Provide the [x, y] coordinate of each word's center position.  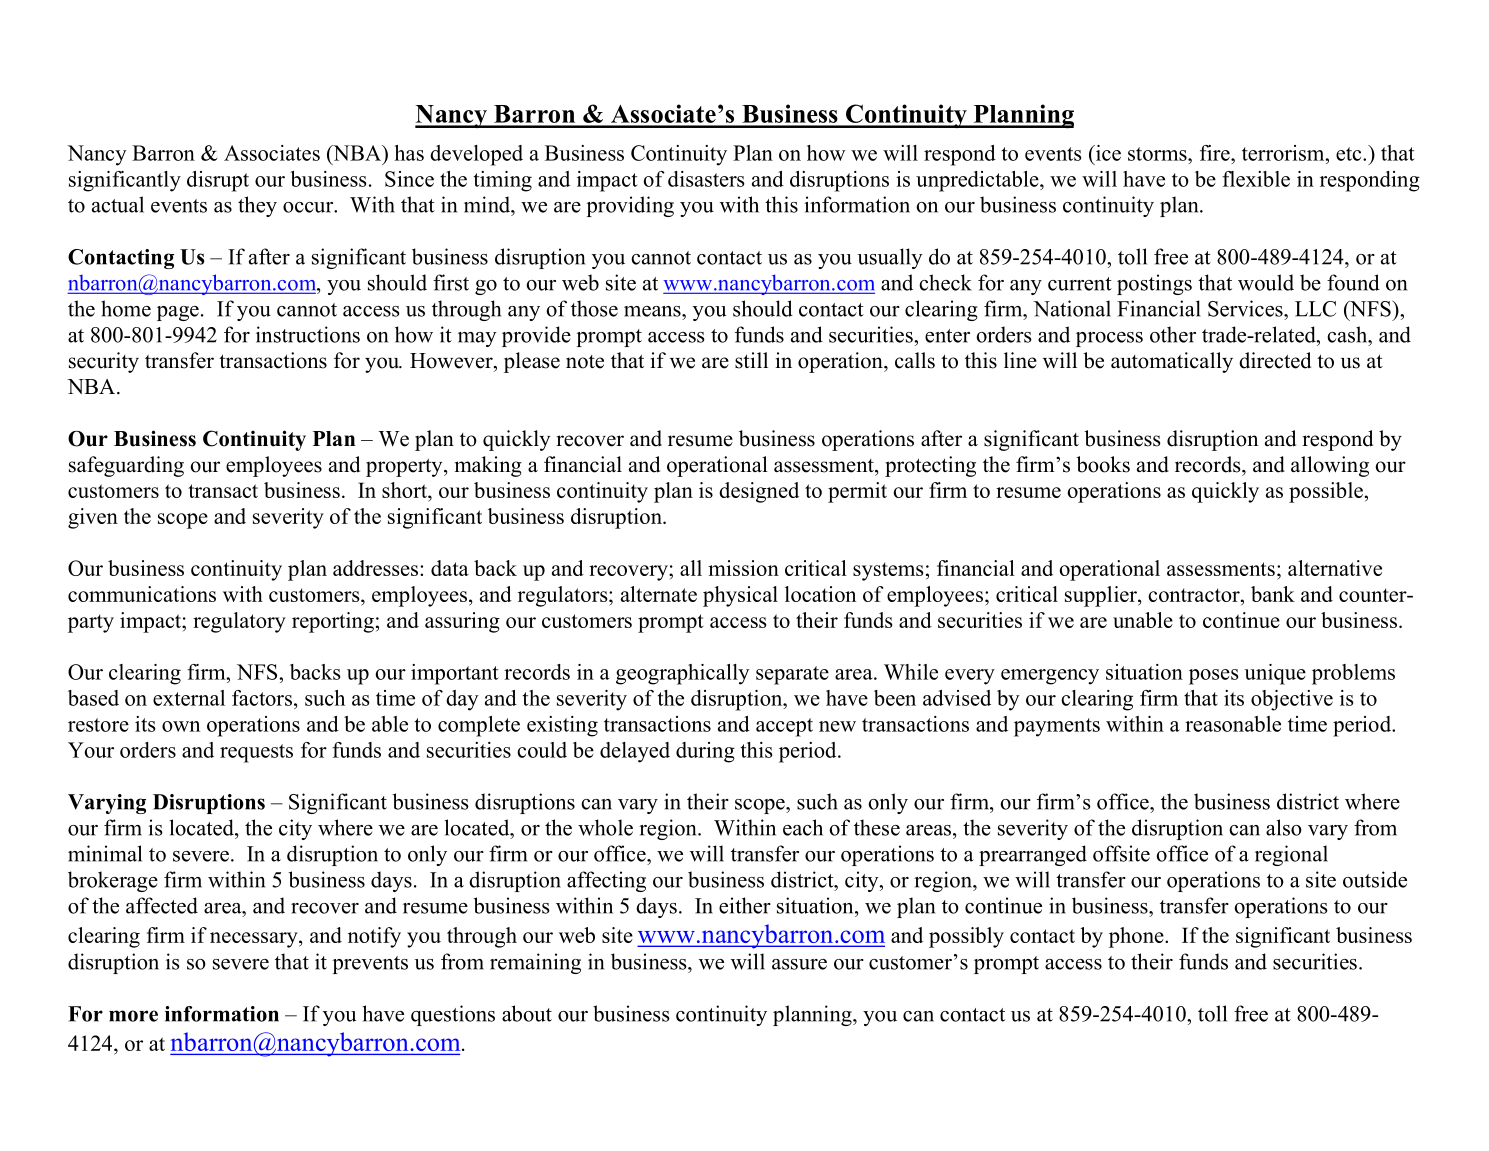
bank [1273, 594]
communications [142, 594]
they [257, 206]
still [751, 360]
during [705, 752]
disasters [706, 179]
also [1284, 827]
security [104, 362]
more [133, 1016]
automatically [1172, 362]
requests [256, 753]
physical [740, 596]
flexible [1256, 179]
